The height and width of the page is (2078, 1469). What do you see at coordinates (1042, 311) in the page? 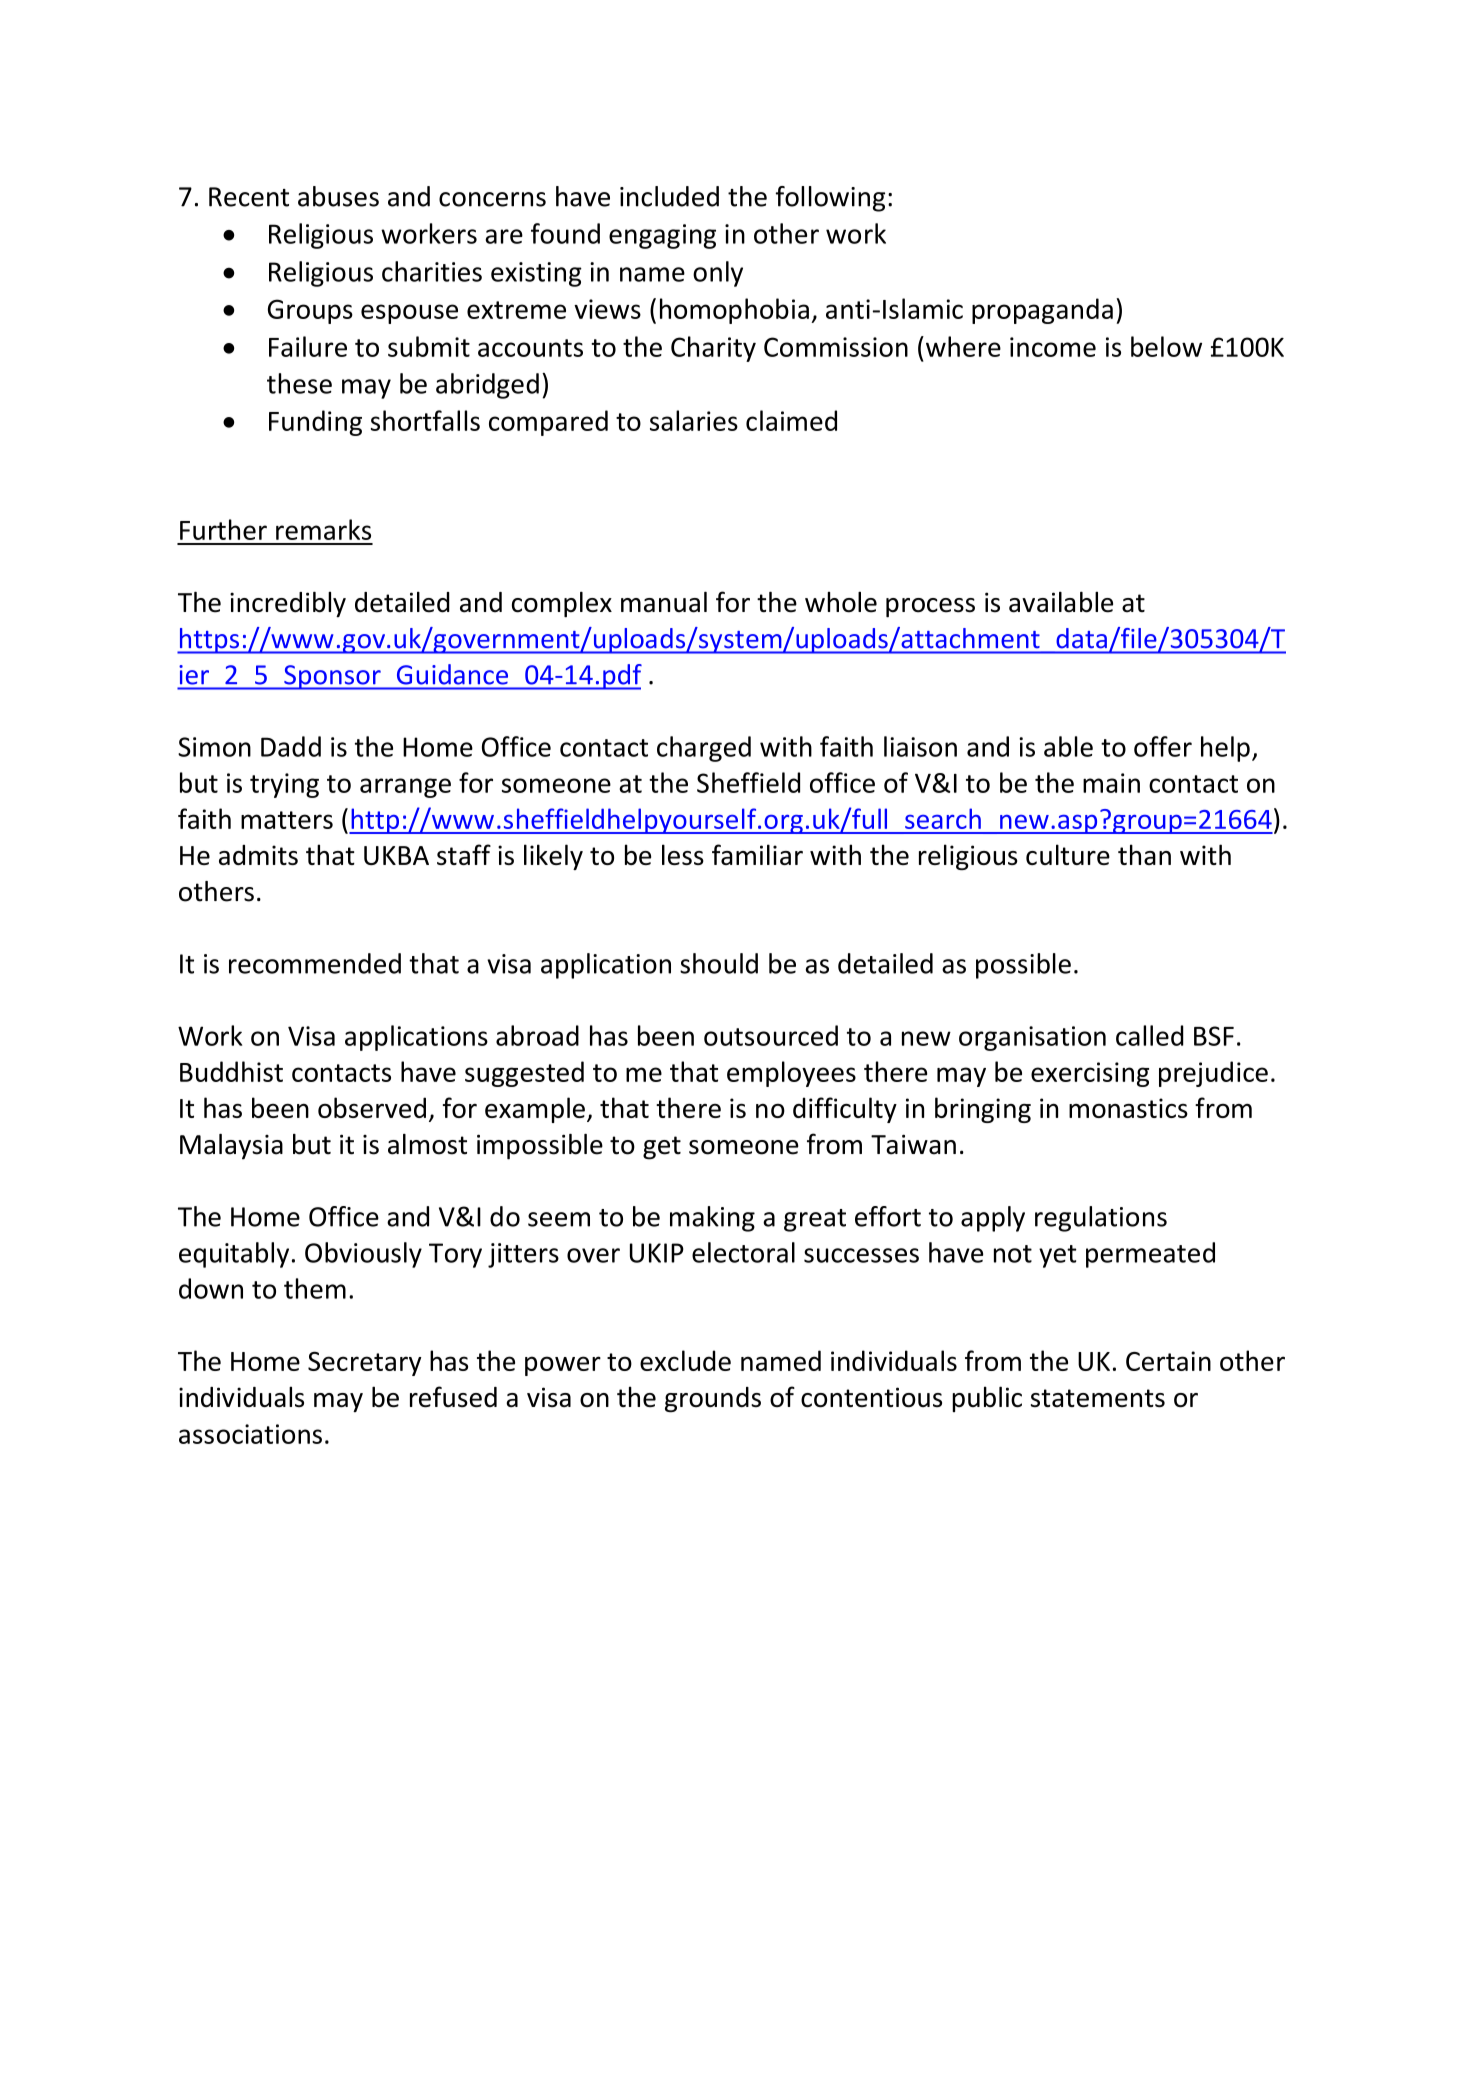
I see `propaganda` at bounding box center [1042, 311].
